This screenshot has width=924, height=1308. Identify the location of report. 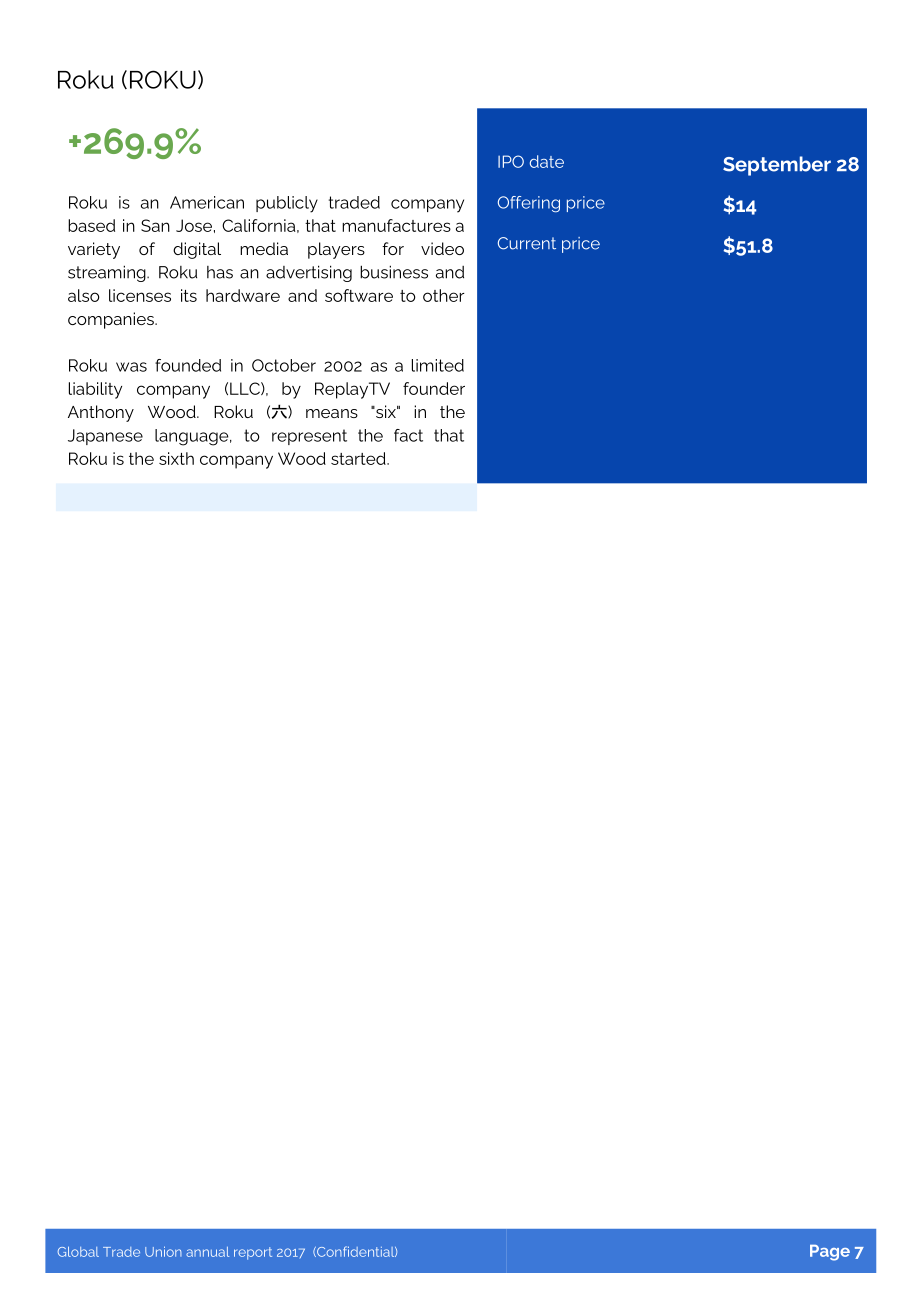
(253, 1253).
